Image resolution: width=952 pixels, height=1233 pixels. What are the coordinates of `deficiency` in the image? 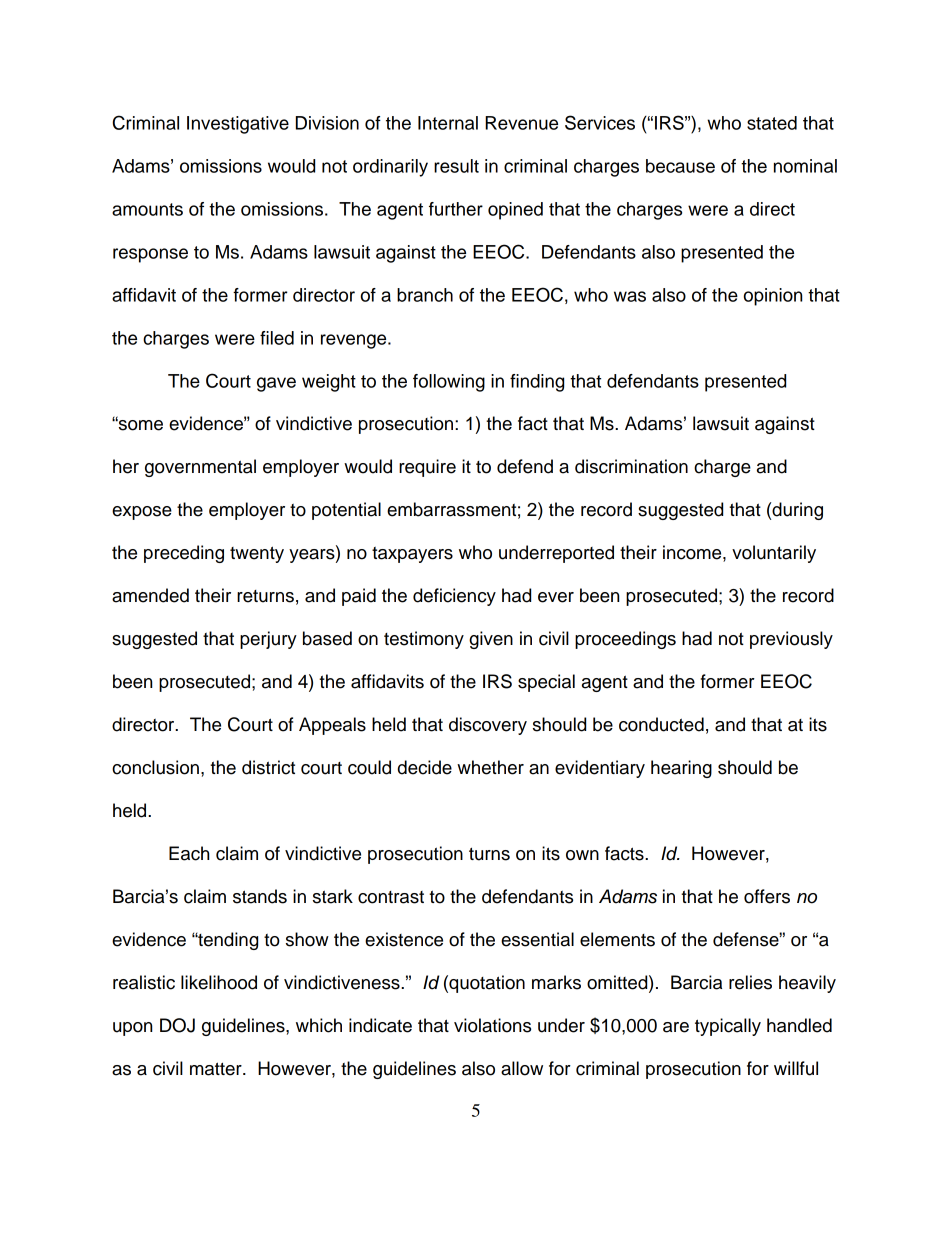 It's located at (454, 597).
